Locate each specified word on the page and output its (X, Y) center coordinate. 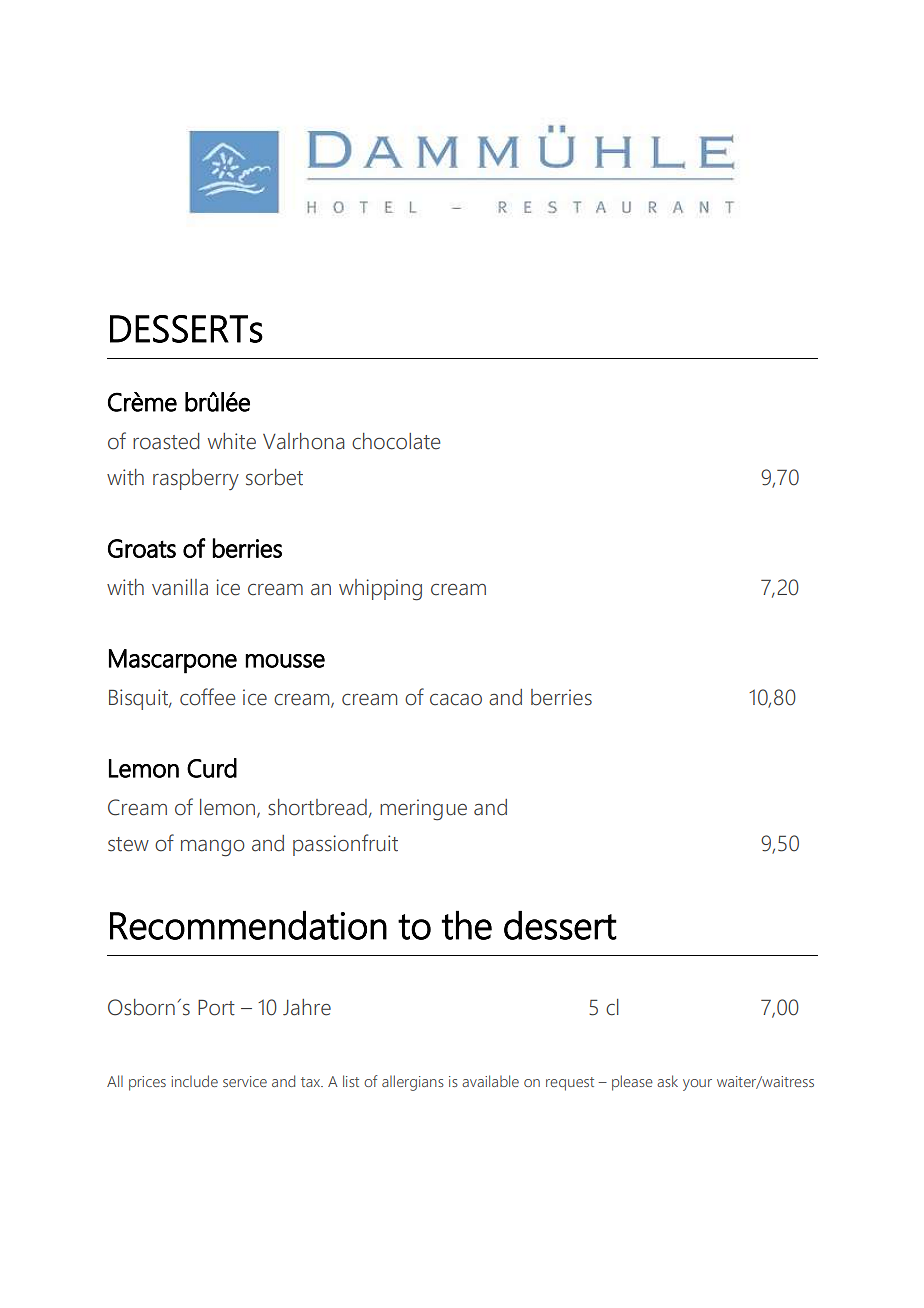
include (194, 1081)
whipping (380, 590)
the (466, 925)
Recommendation (248, 925)
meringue (423, 810)
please (632, 1083)
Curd (212, 768)
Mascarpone (173, 661)
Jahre (307, 1007)
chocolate (396, 441)
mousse (285, 661)
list (351, 1081)
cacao (456, 700)
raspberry (196, 479)
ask (667, 1081)
